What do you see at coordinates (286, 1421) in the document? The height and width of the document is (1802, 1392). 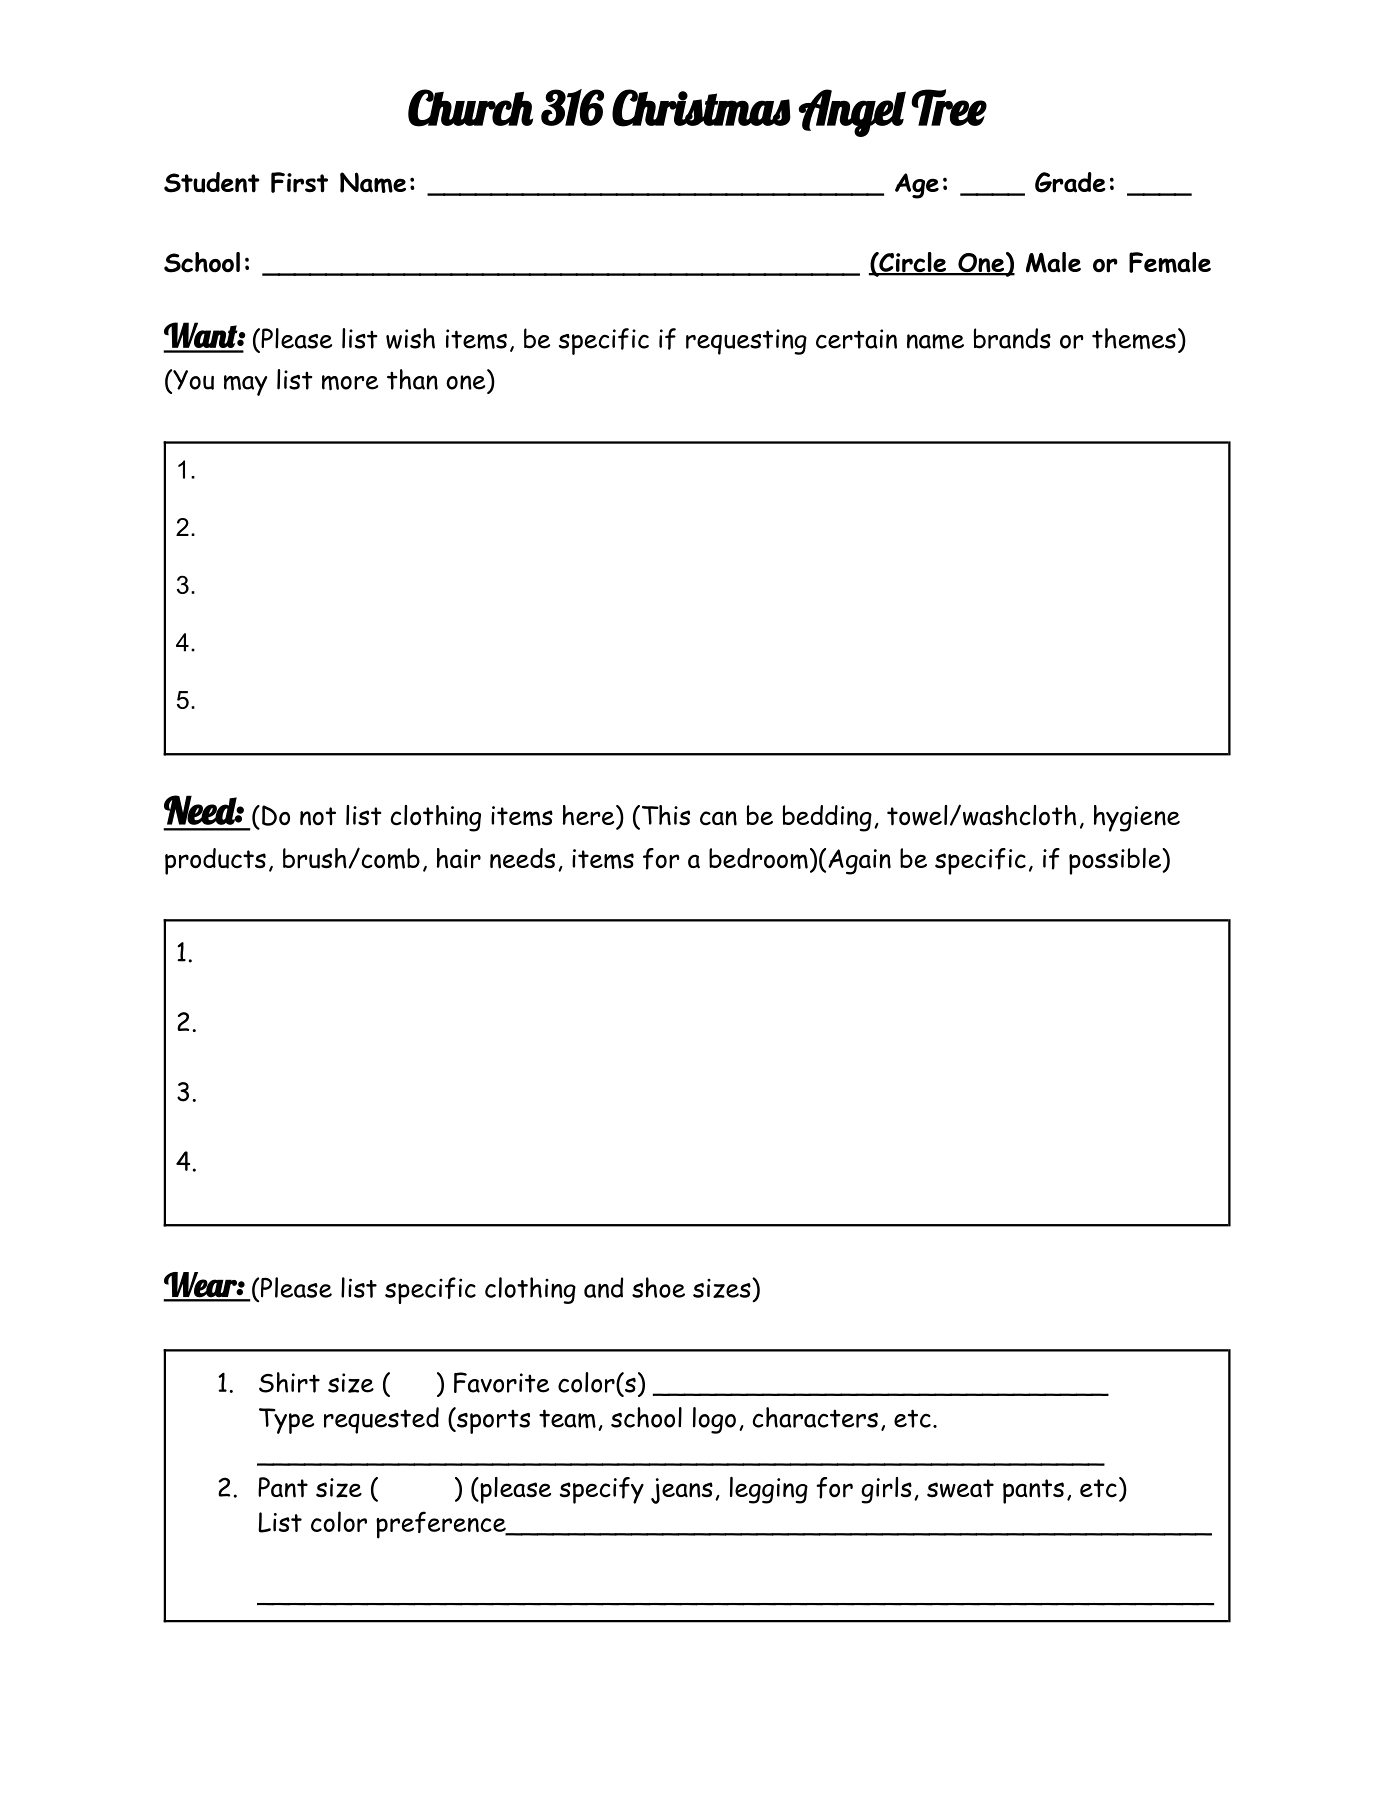 I see `Type` at bounding box center [286, 1421].
